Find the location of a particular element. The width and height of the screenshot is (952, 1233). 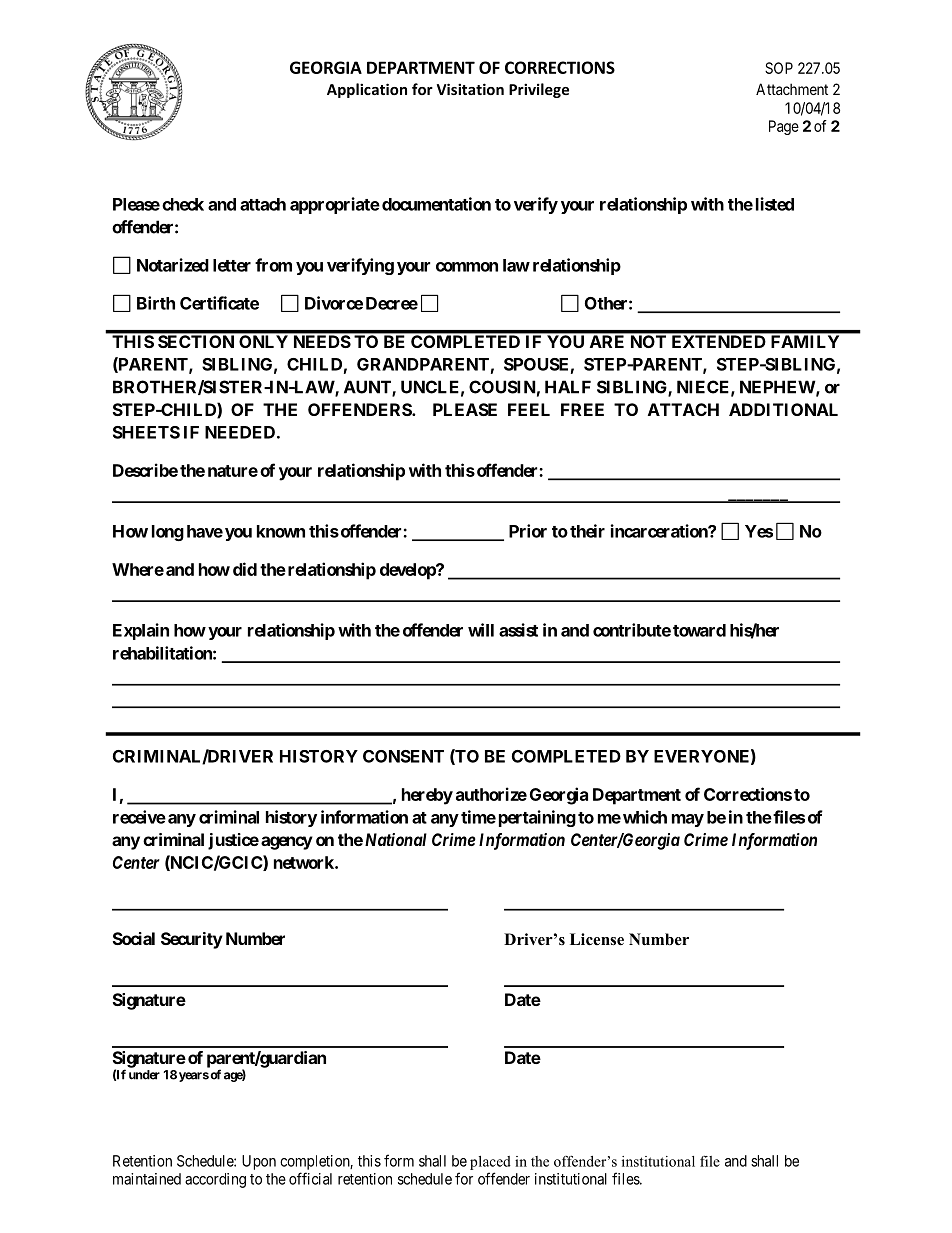

Visitation is located at coordinates (470, 89).
